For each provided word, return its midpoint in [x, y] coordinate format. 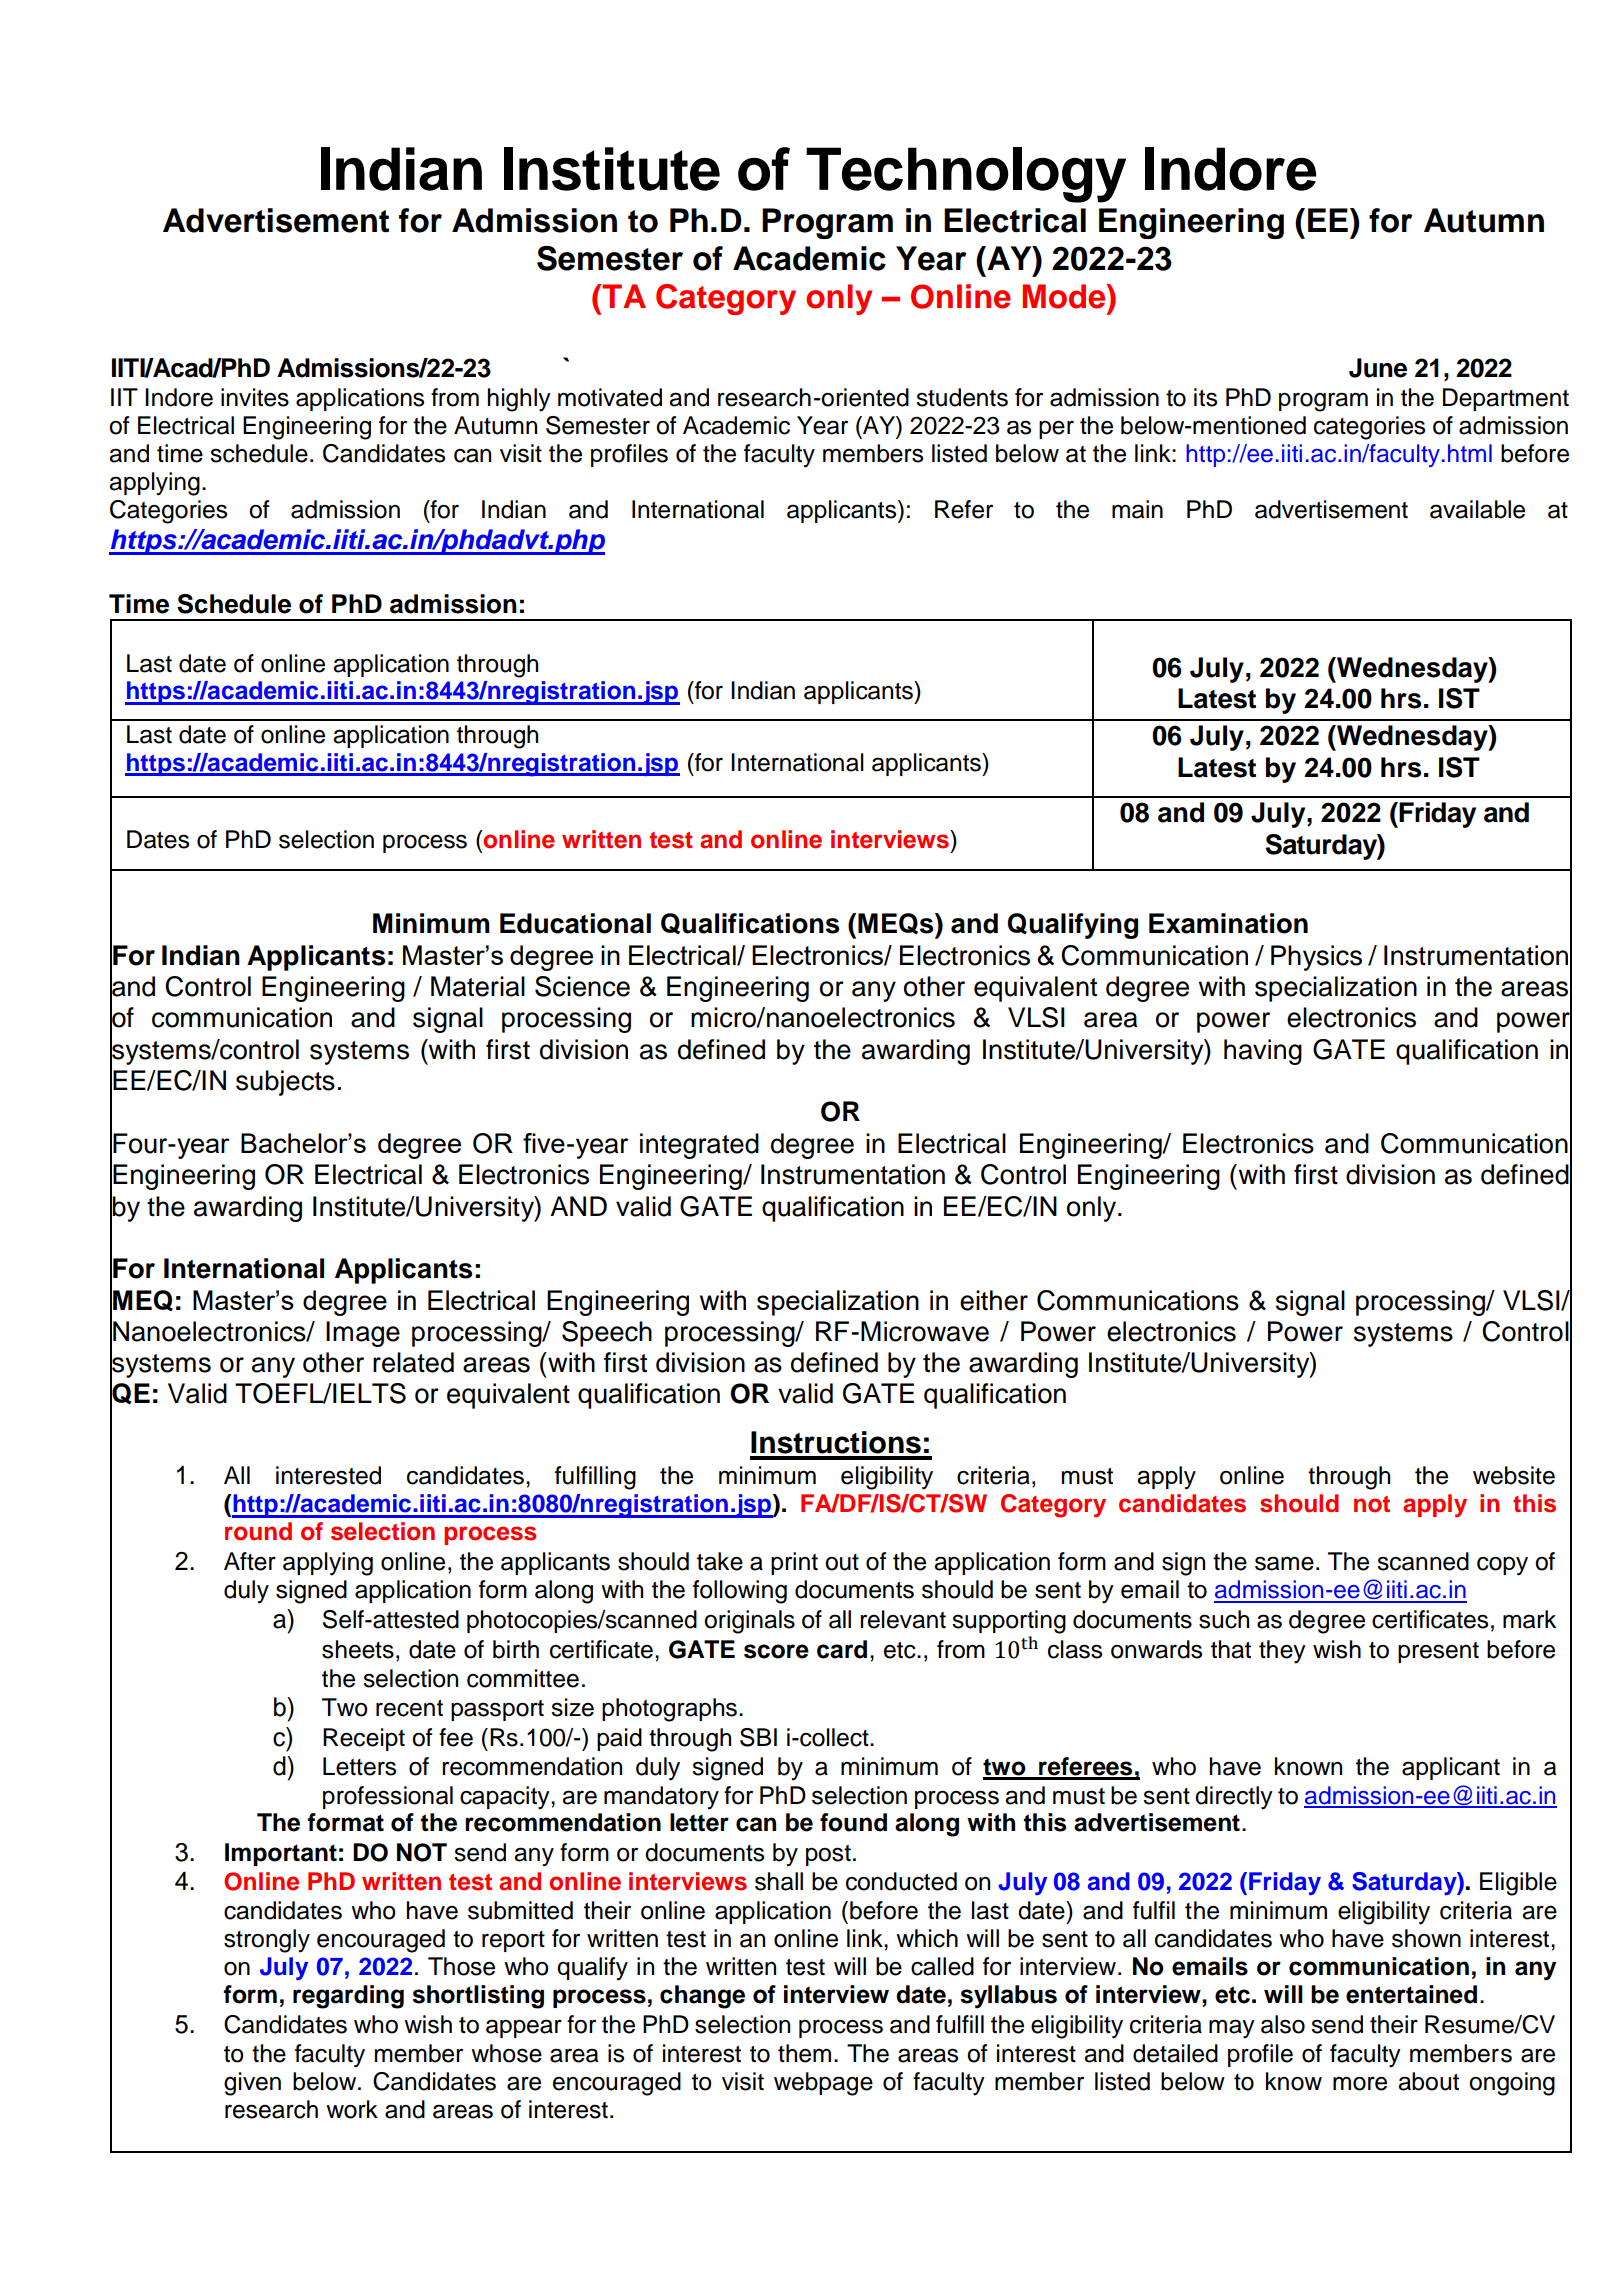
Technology [966, 175]
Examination [1228, 923]
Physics [1316, 958]
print [794, 1563]
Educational [575, 923]
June [1378, 368]
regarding [348, 1997]
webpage [823, 2084]
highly [519, 400]
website [1514, 1475]
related [413, 1362]
